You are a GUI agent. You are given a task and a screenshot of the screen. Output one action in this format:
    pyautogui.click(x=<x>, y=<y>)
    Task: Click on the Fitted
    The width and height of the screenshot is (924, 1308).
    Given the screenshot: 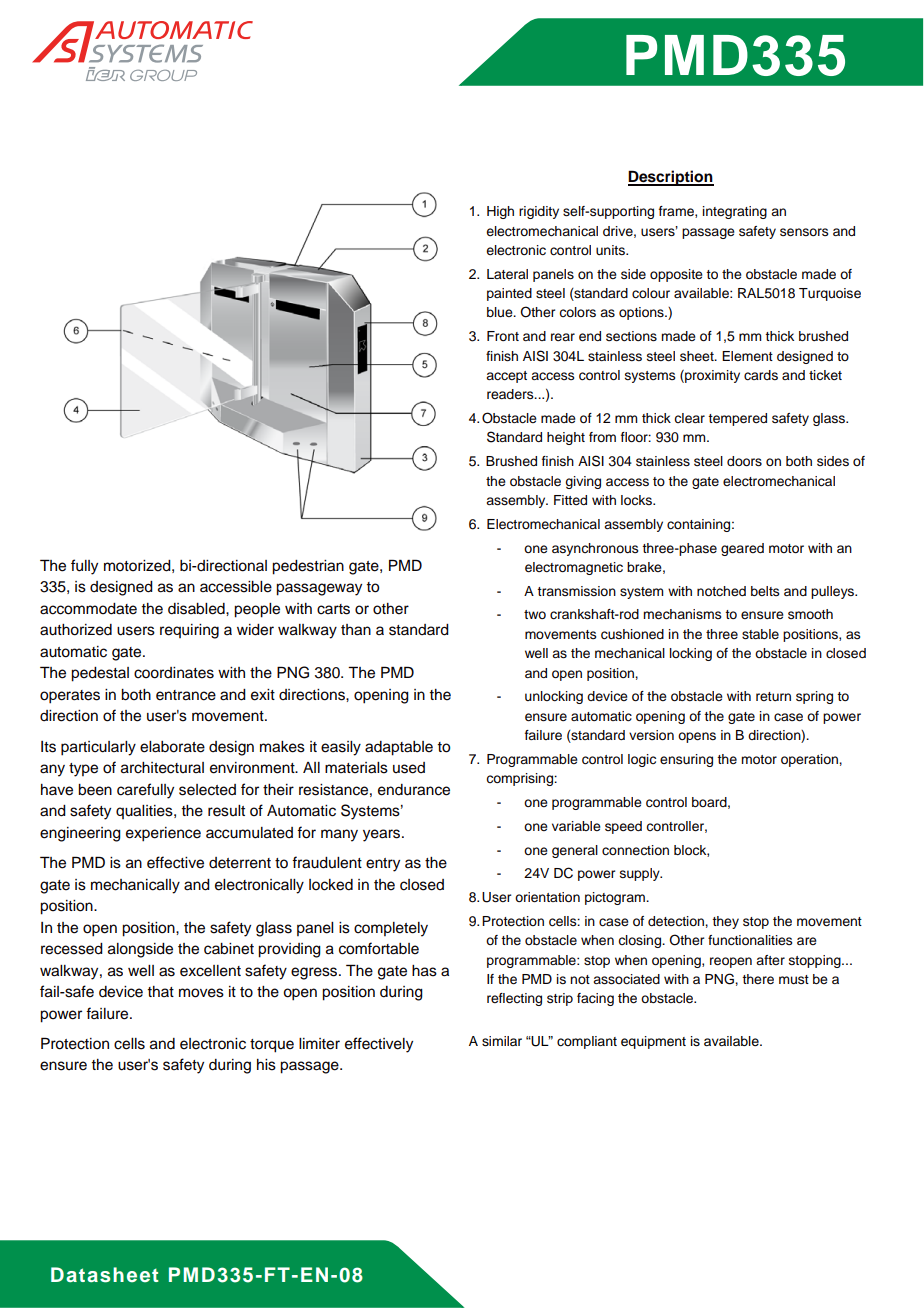 What is the action you would take?
    pyautogui.click(x=570, y=500)
